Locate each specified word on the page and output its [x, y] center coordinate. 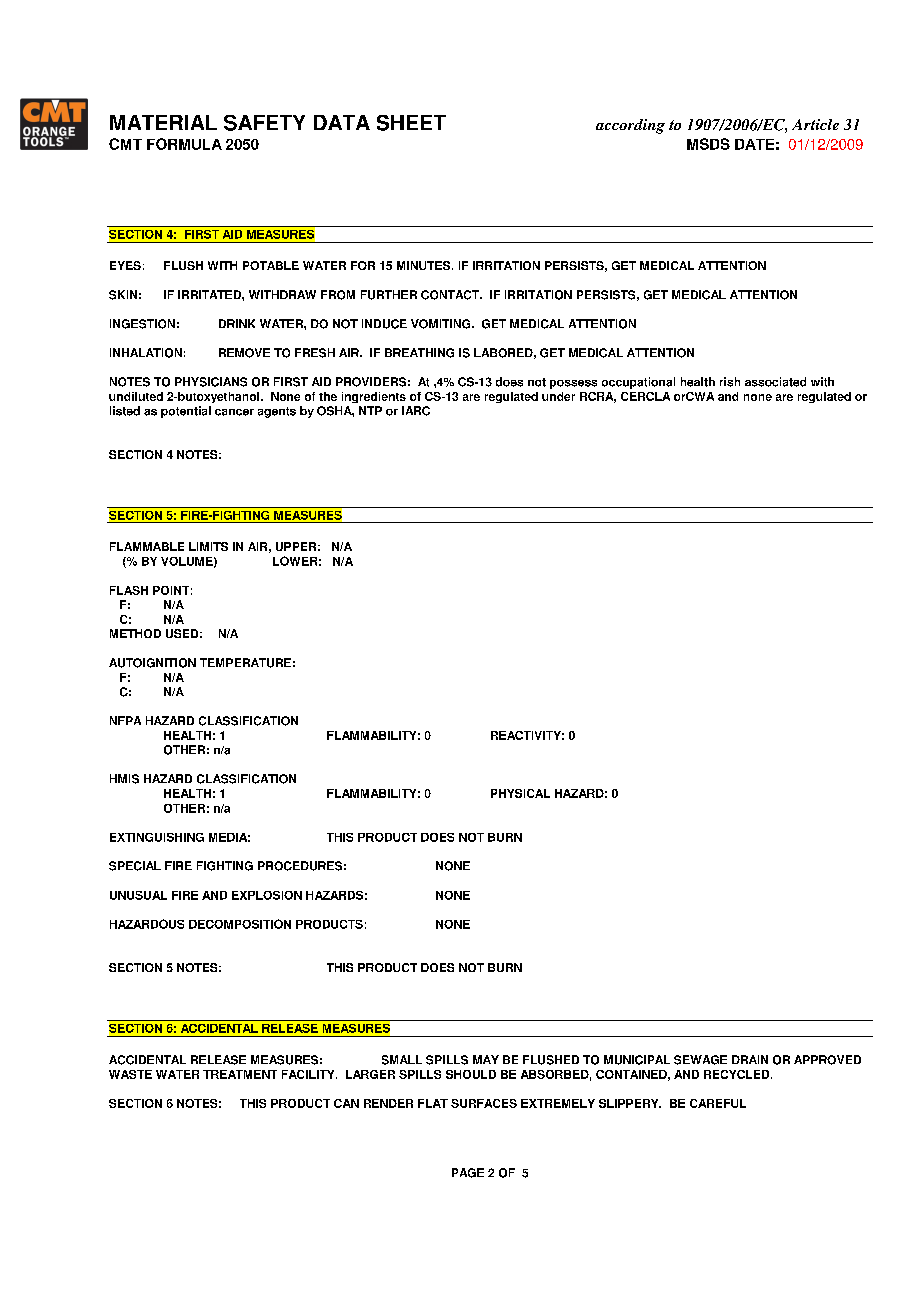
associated [775, 382]
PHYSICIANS [211, 382]
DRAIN [750, 1059]
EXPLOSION [267, 895]
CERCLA [645, 396]
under [558, 396]
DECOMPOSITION [240, 924]
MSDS [708, 144]
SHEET [411, 123]
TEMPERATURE [245, 663]
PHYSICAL [520, 793]
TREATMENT [240, 1074]
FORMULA [184, 144]
